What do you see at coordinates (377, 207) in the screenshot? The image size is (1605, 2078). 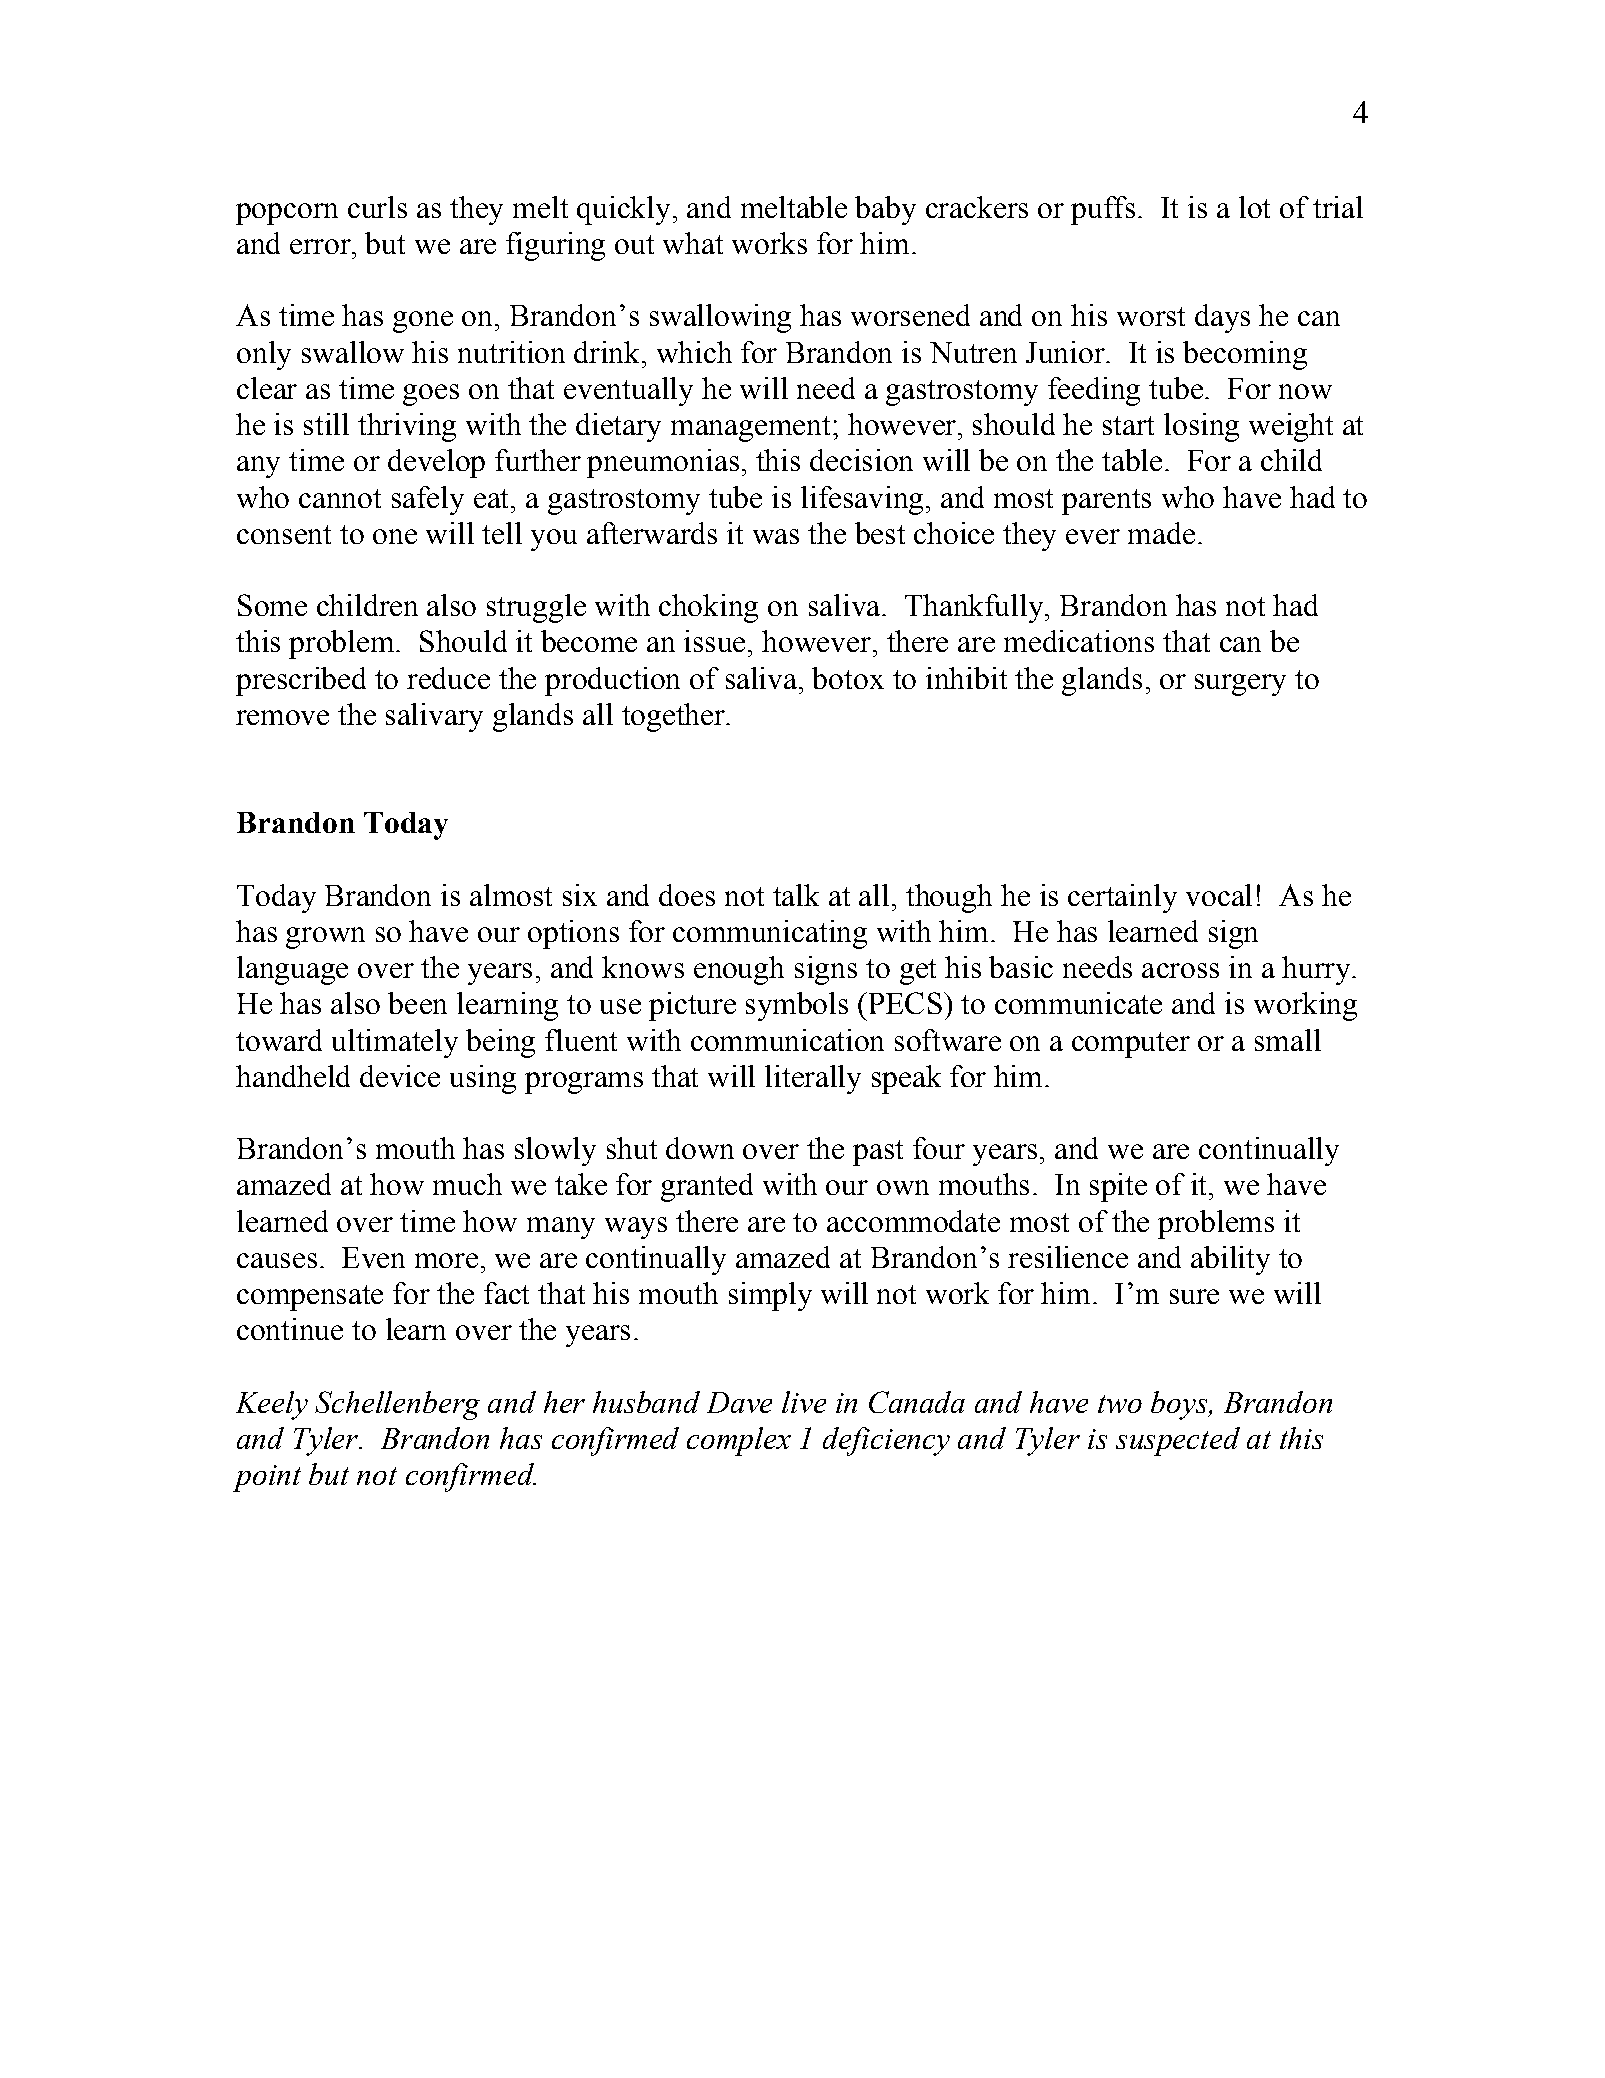 I see `curls` at bounding box center [377, 207].
